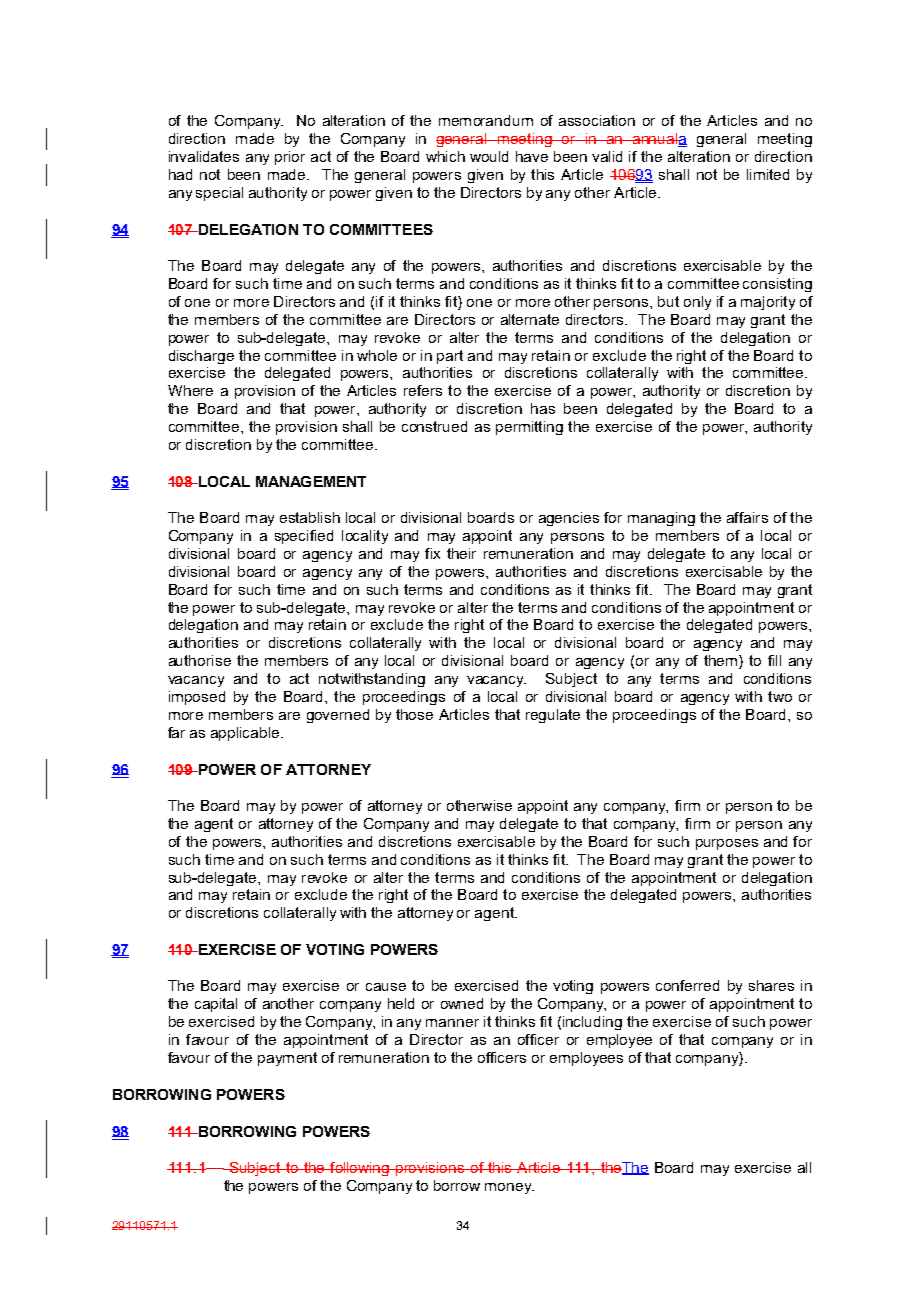 This screenshot has height=1308, width=924. Describe the element at coordinates (200, 660) in the screenshot. I see `authorise` at that location.
